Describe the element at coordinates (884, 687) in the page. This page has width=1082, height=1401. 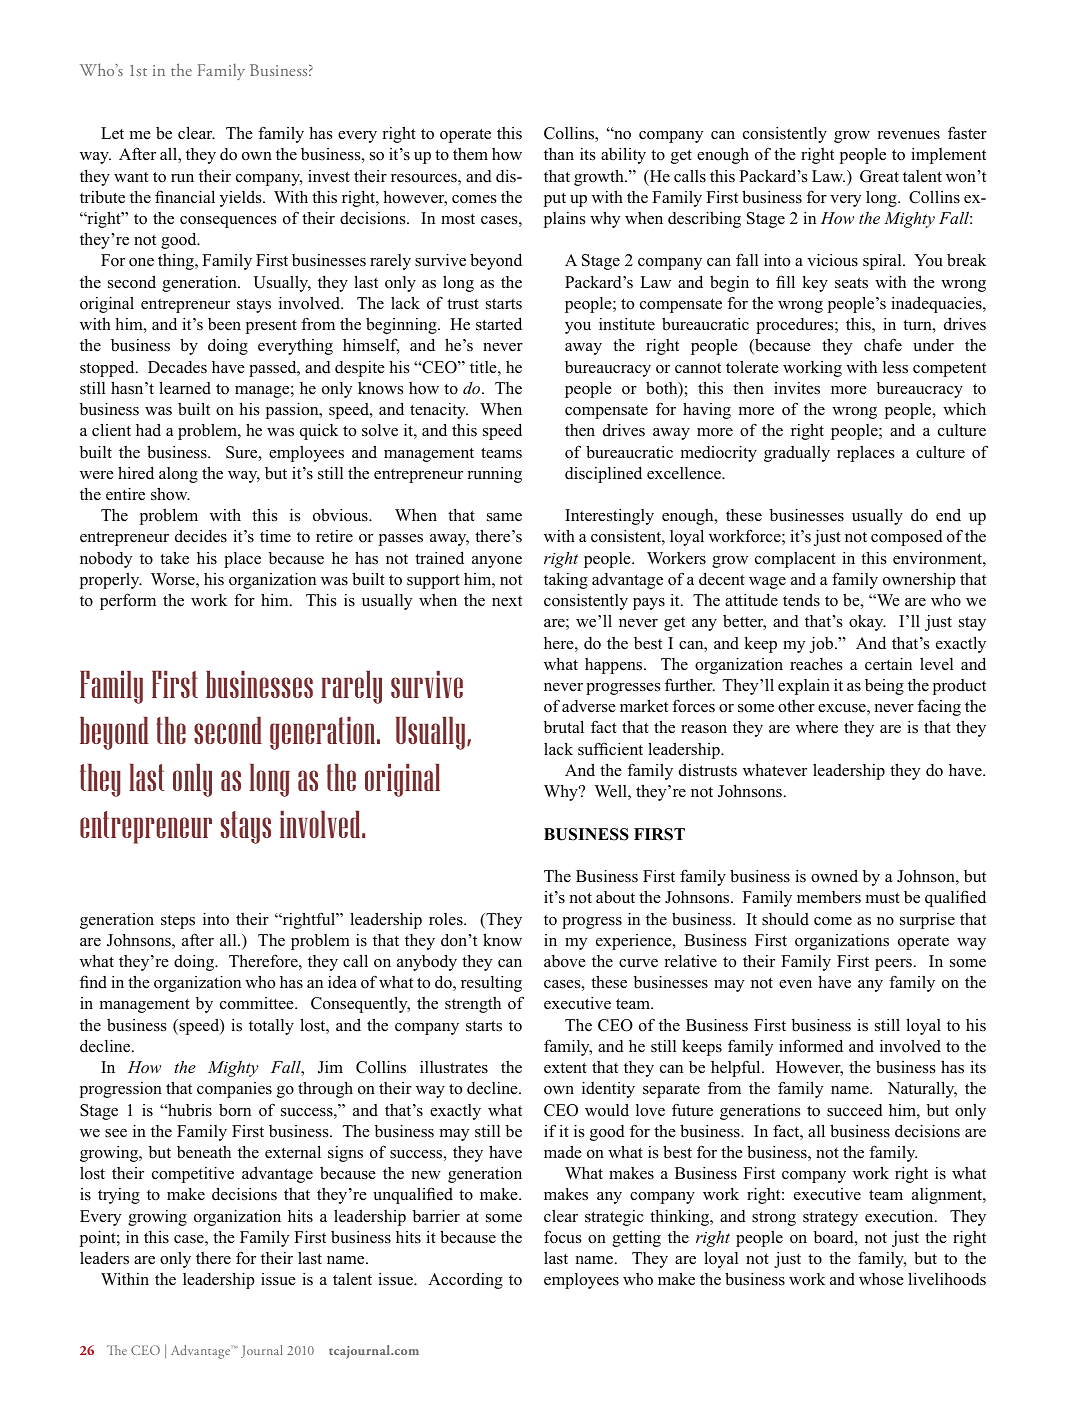
I see `being` at that location.
